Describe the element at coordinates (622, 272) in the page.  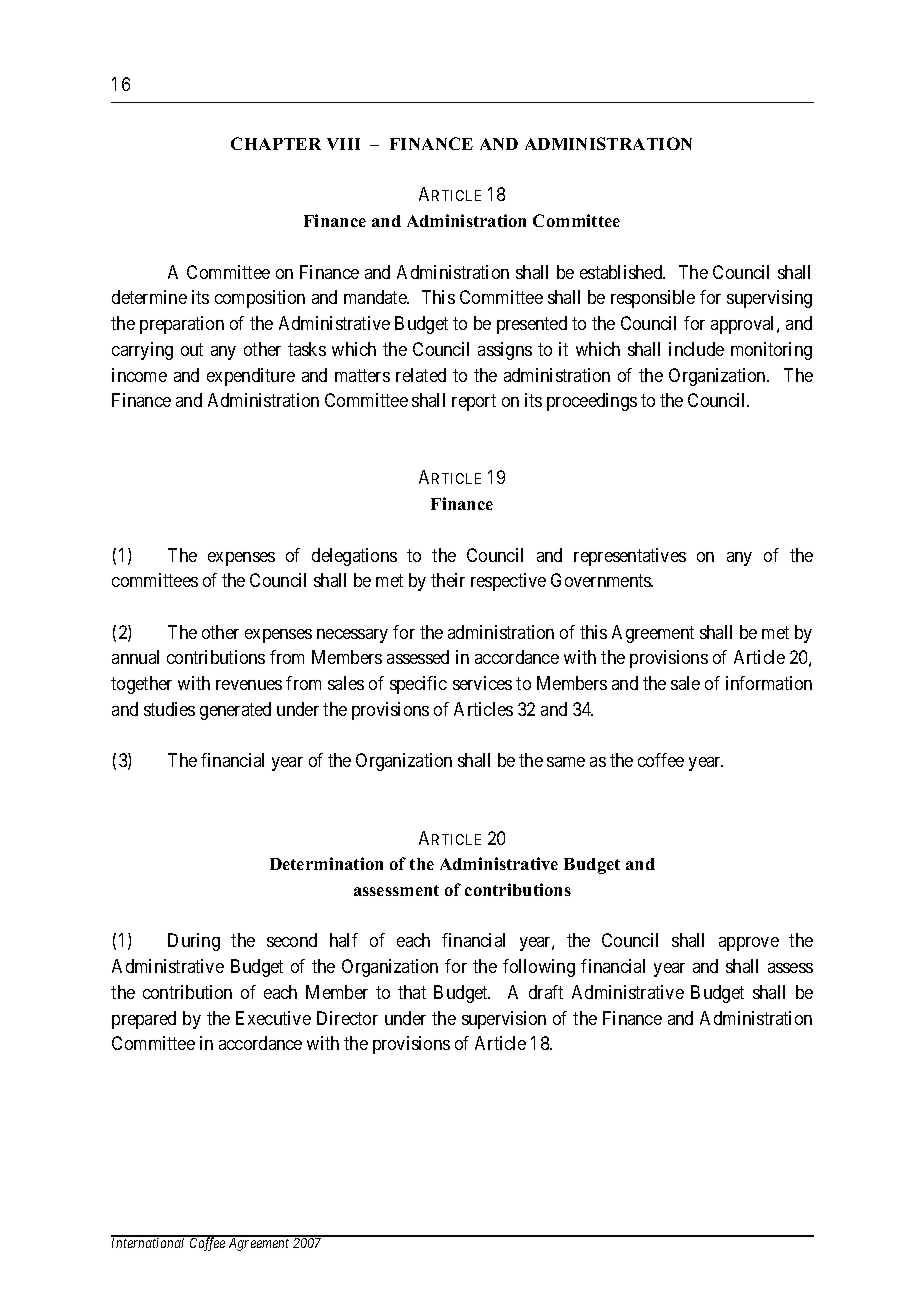
I see `established` at that location.
